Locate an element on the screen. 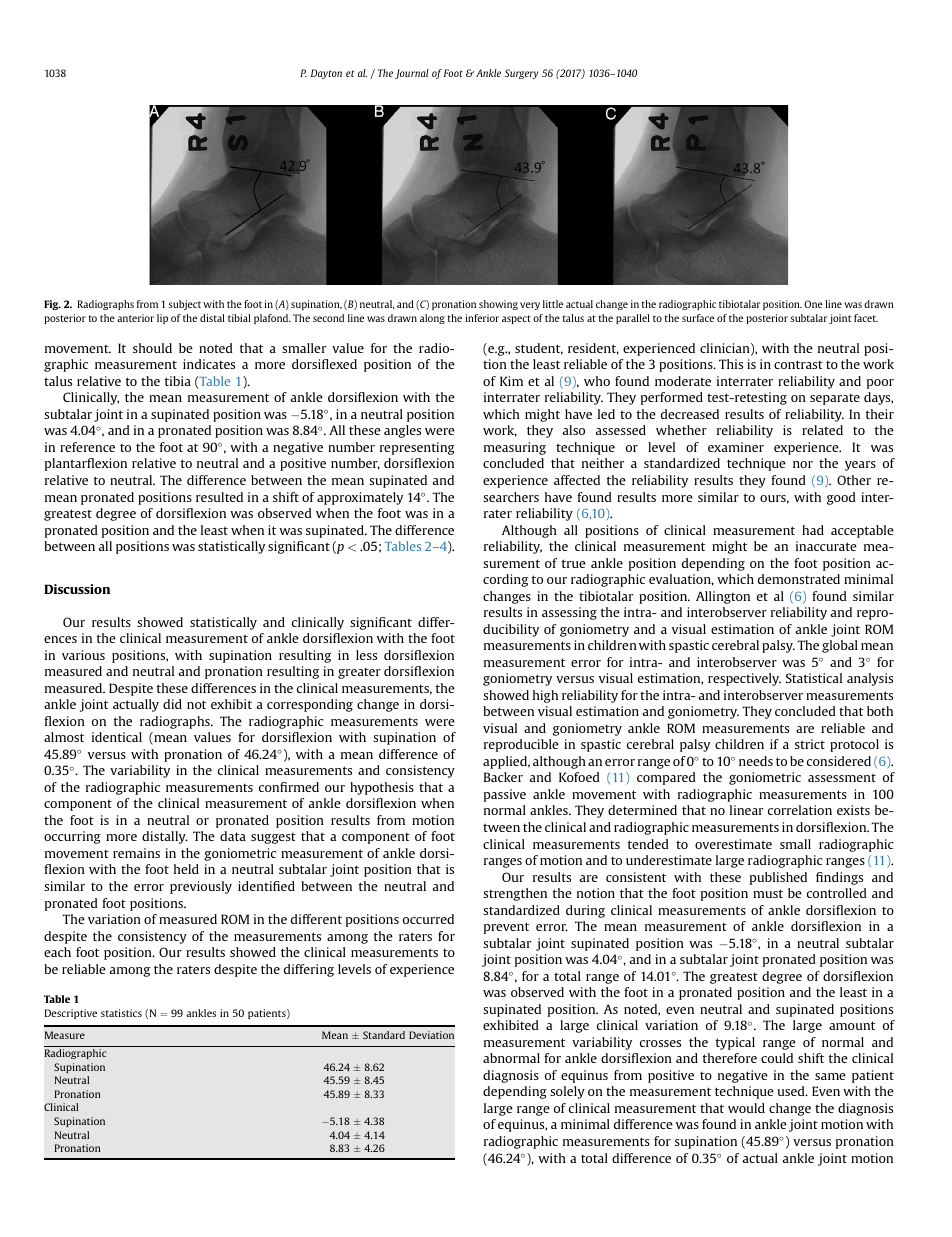  statistics is located at coordinates (121, 1013).
